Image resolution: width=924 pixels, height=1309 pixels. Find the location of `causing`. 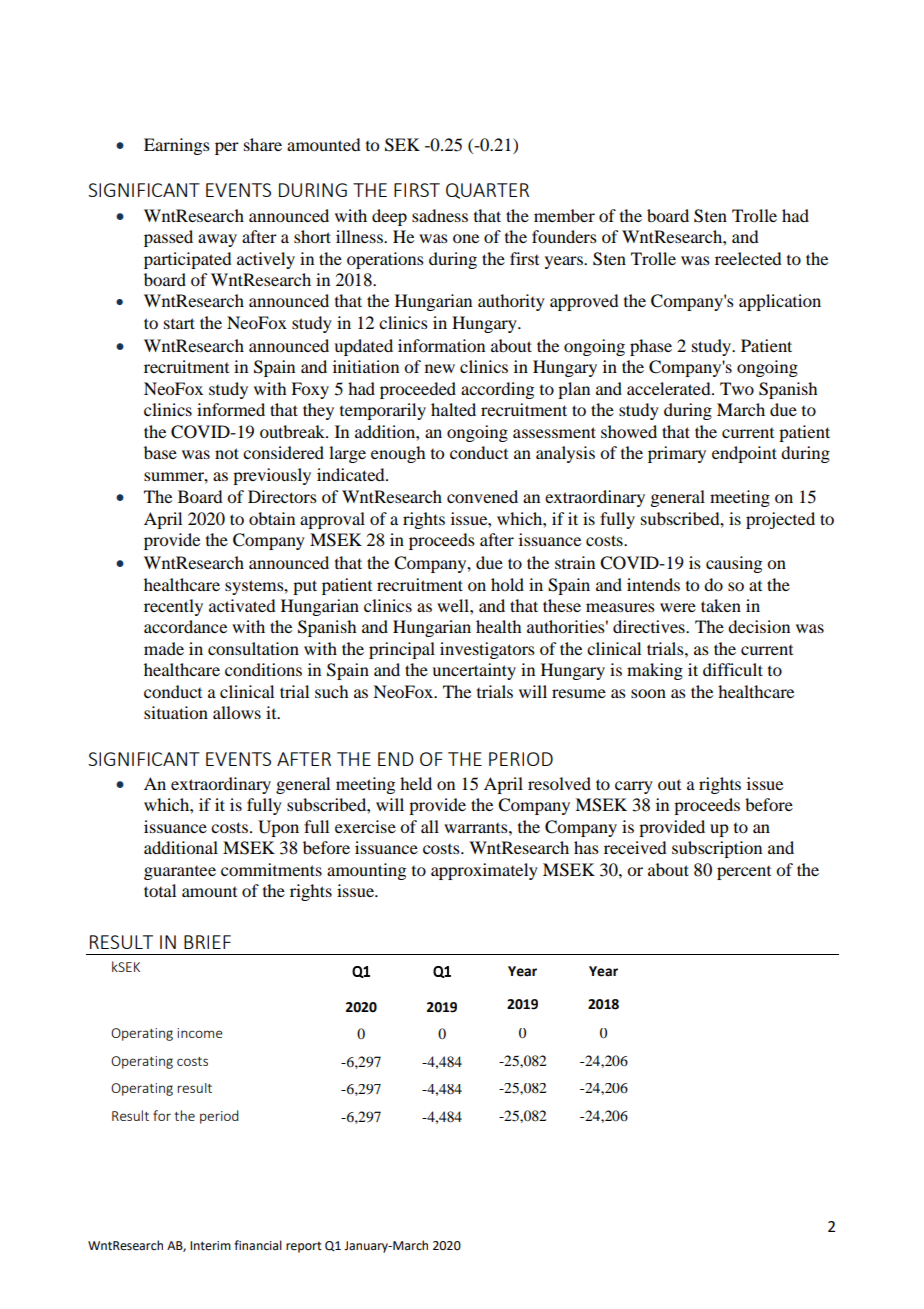

causing is located at coordinates (734, 564).
